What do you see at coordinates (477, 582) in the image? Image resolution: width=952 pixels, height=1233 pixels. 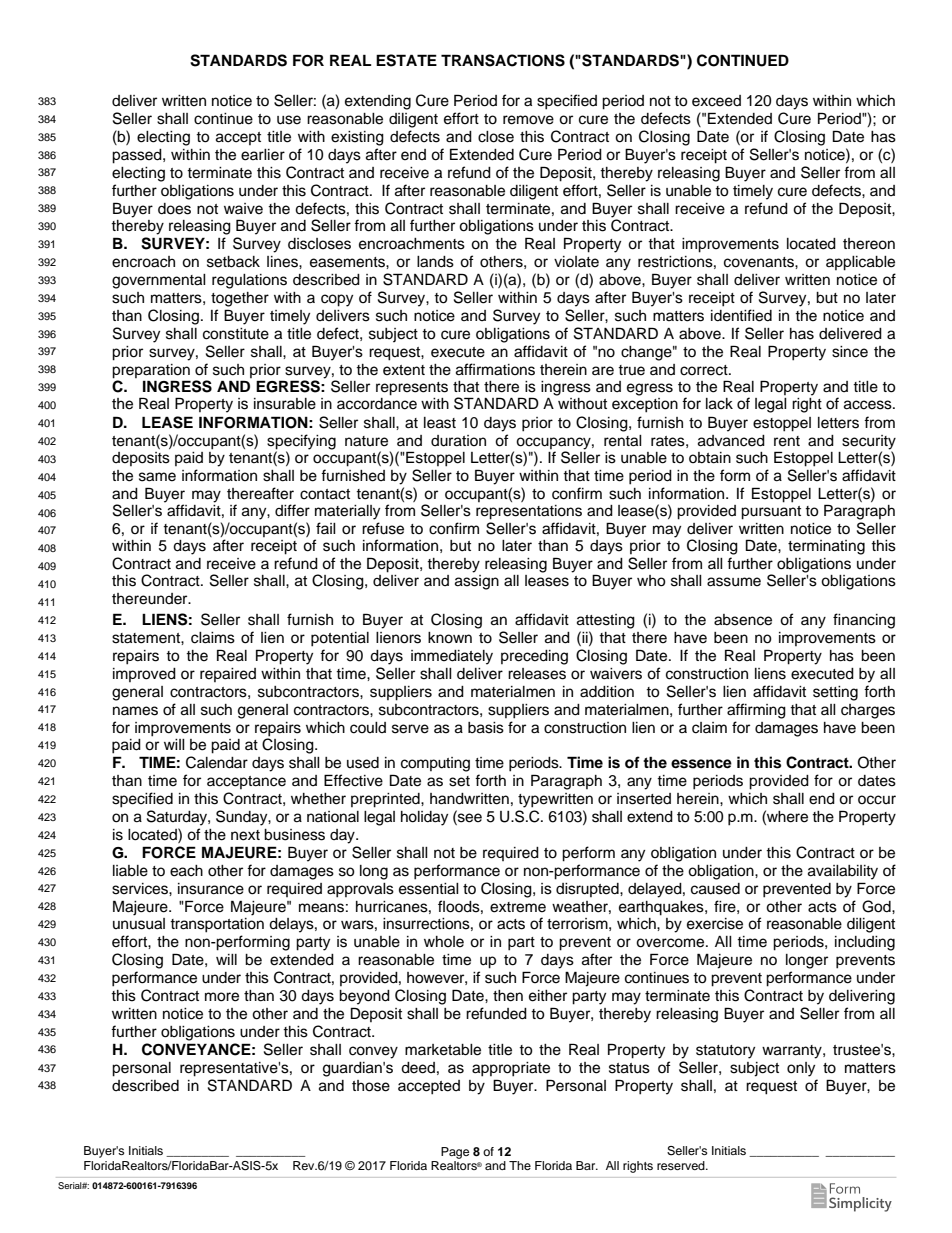 I see `assign` at bounding box center [477, 582].
